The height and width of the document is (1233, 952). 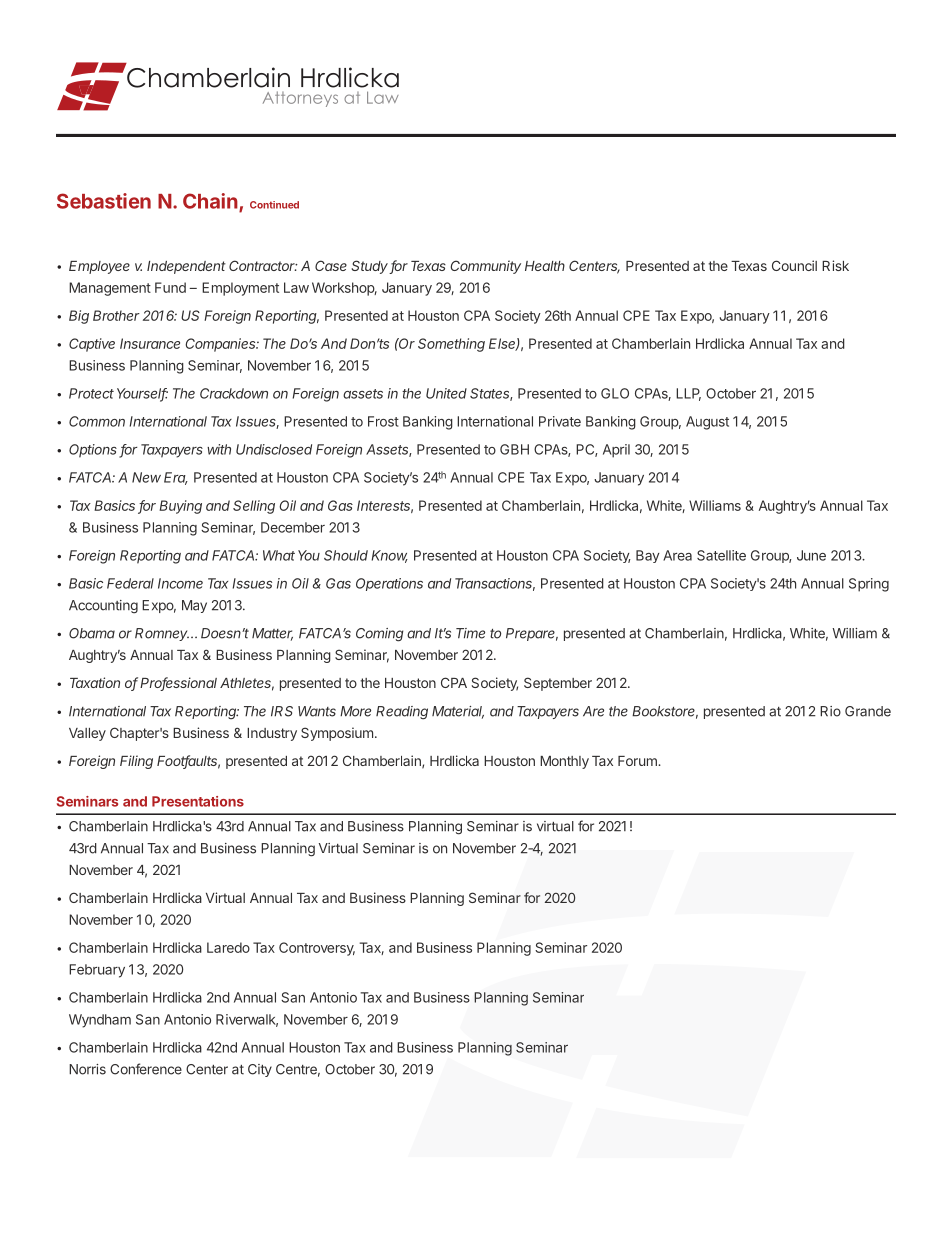 What do you see at coordinates (260, 1070) in the document?
I see `City` at bounding box center [260, 1070].
